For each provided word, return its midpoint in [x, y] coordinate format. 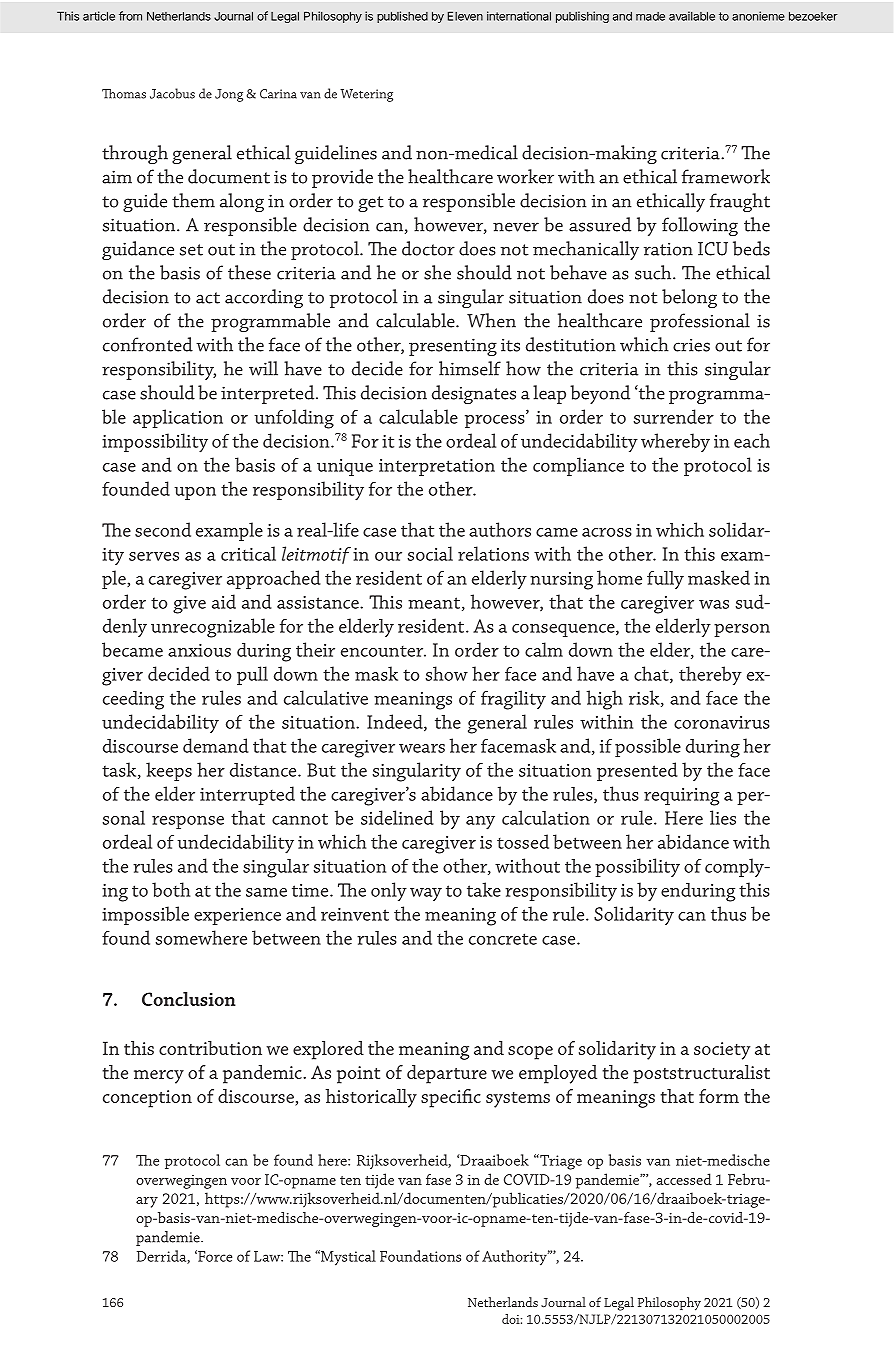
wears [422, 748]
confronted [148, 344]
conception [147, 1099]
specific [451, 1098]
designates [474, 394]
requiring [681, 797]
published [402, 17]
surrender [673, 416]
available [692, 16]
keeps [169, 771]
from [130, 16]
